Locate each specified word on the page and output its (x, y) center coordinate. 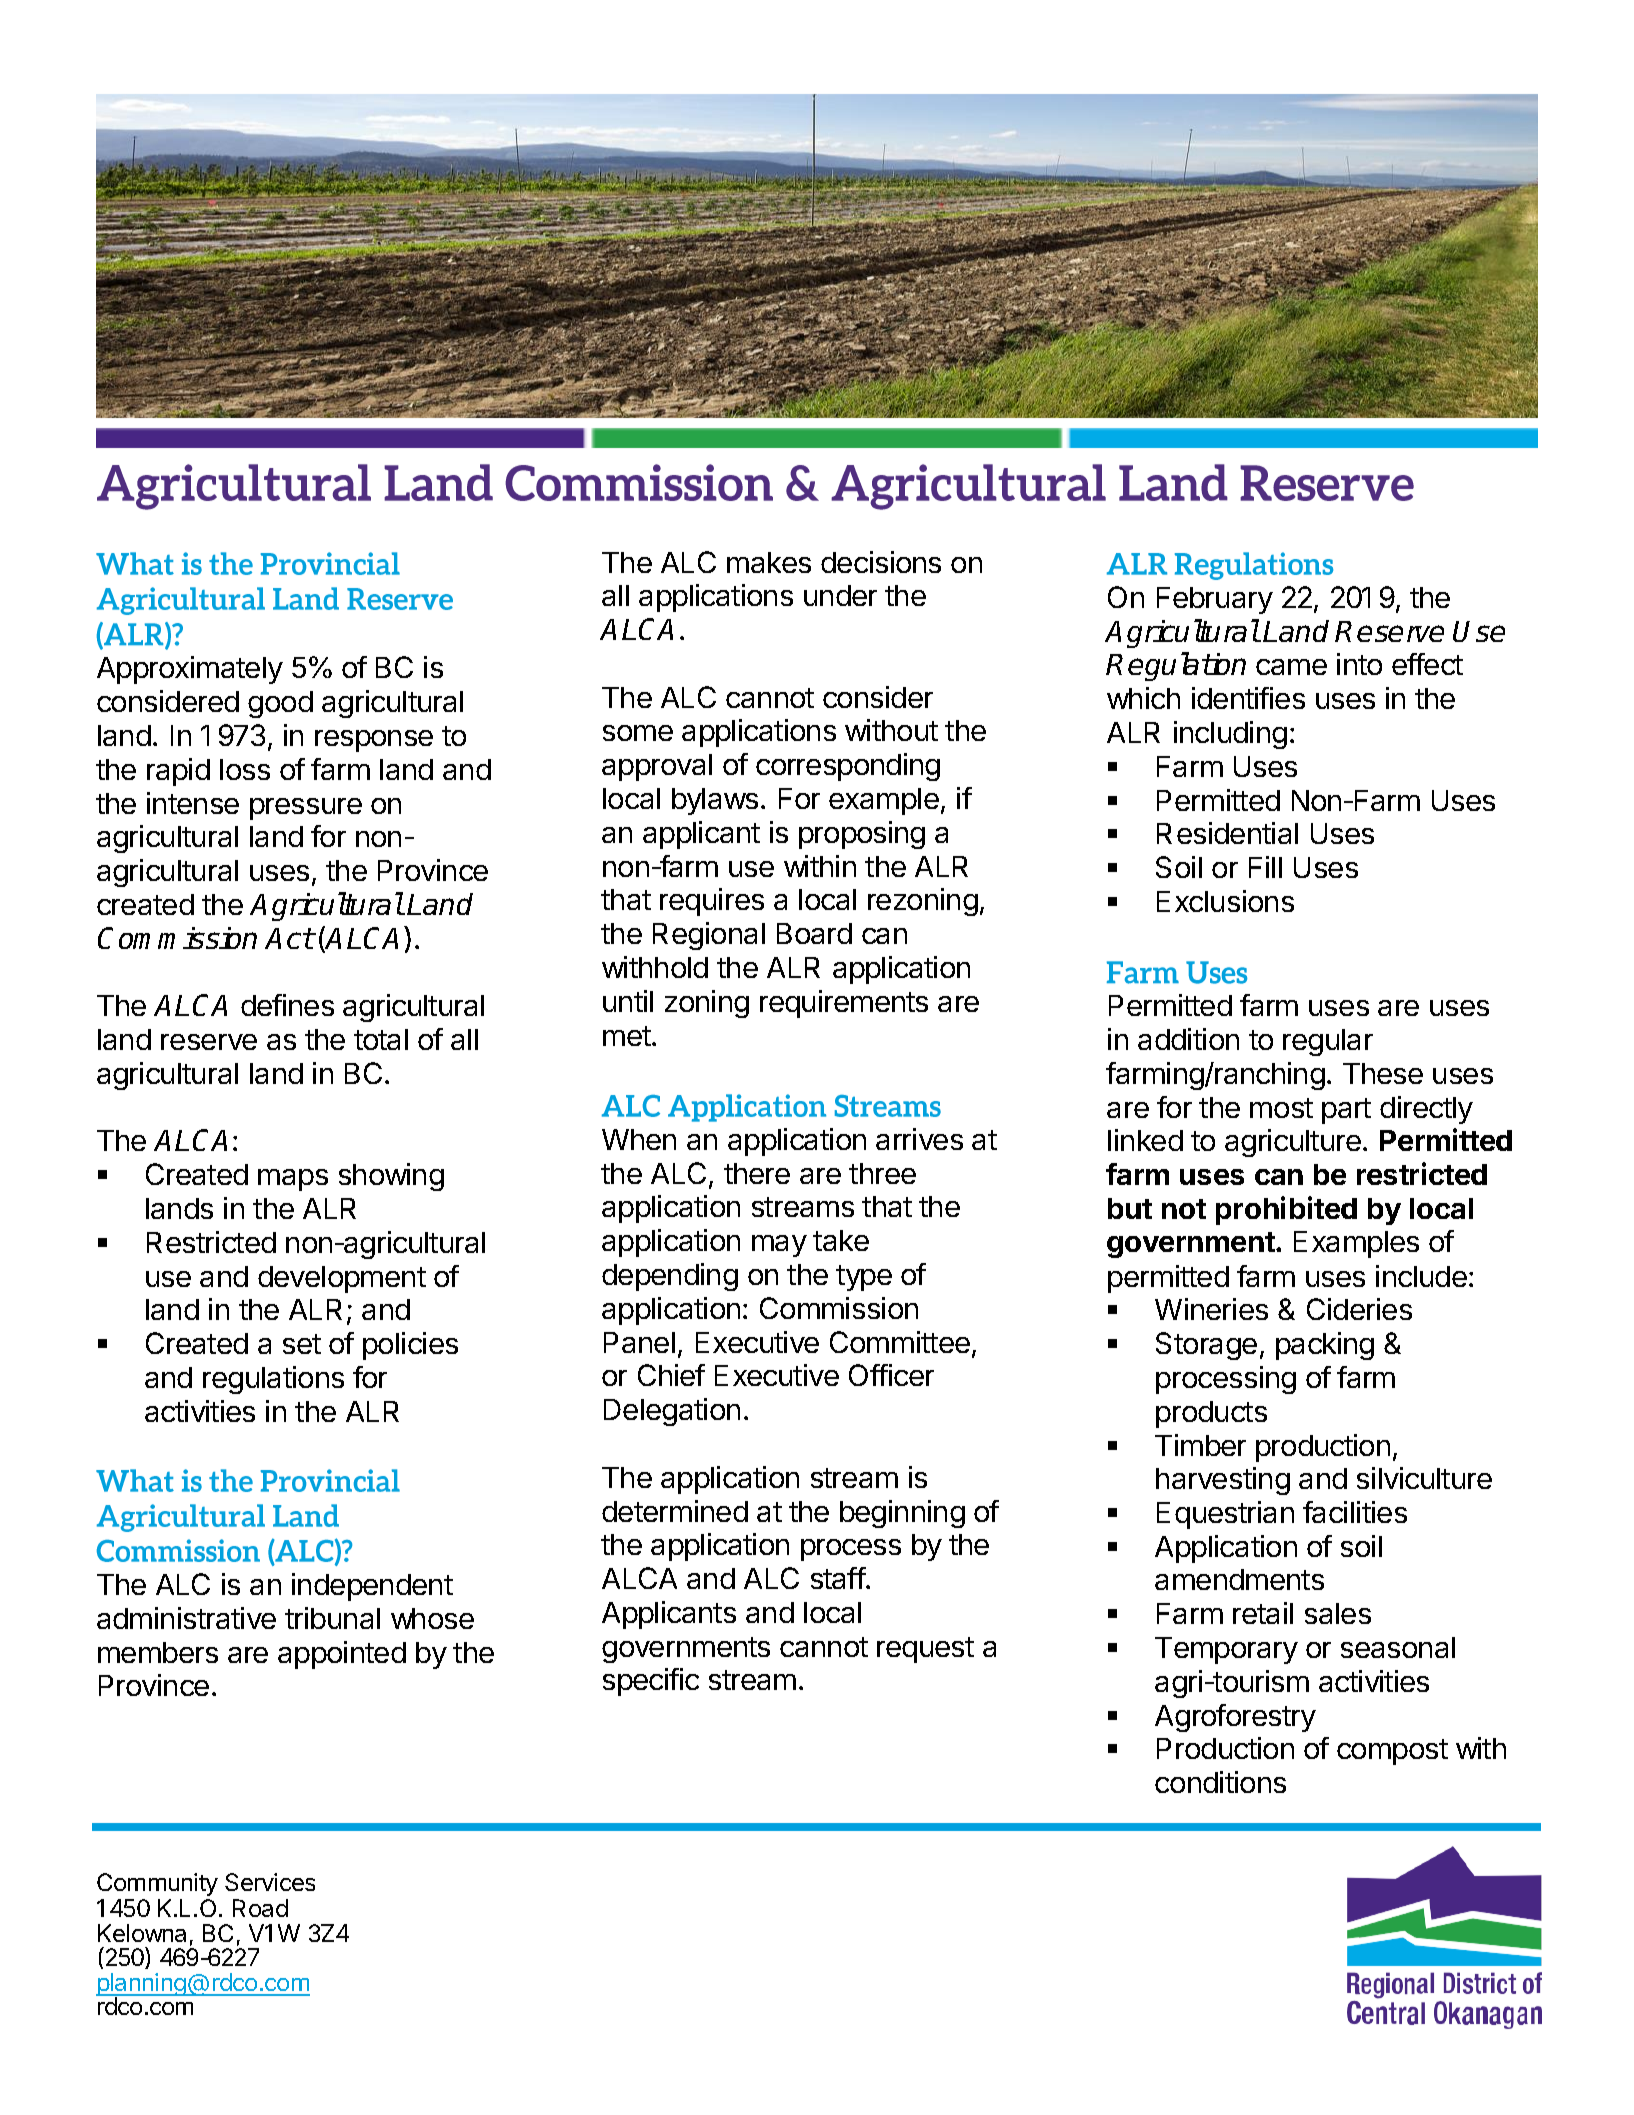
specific (651, 1682)
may (779, 1246)
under (840, 595)
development (342, 1279)
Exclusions (1225, 901)
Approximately (190, 670)
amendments (1239, 1579)
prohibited (1286, 1210)
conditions (1220, 1782)
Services (270, 1882)
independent (372, 1587)
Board (814, 933)
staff (838, 1578)
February (1215, 600)
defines (287, 1005)
